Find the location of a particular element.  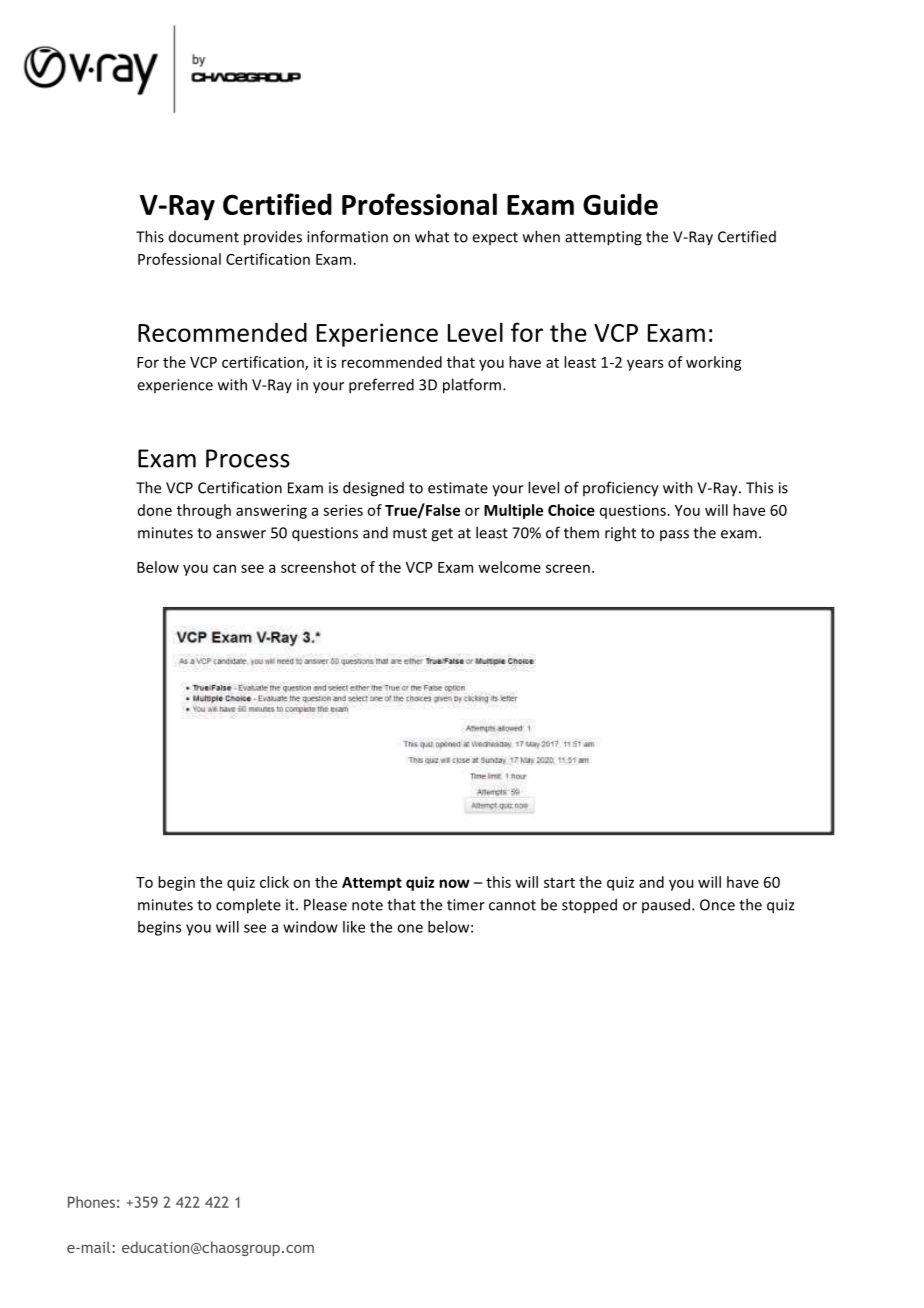

welcome is located at coordinates (509, 567).
